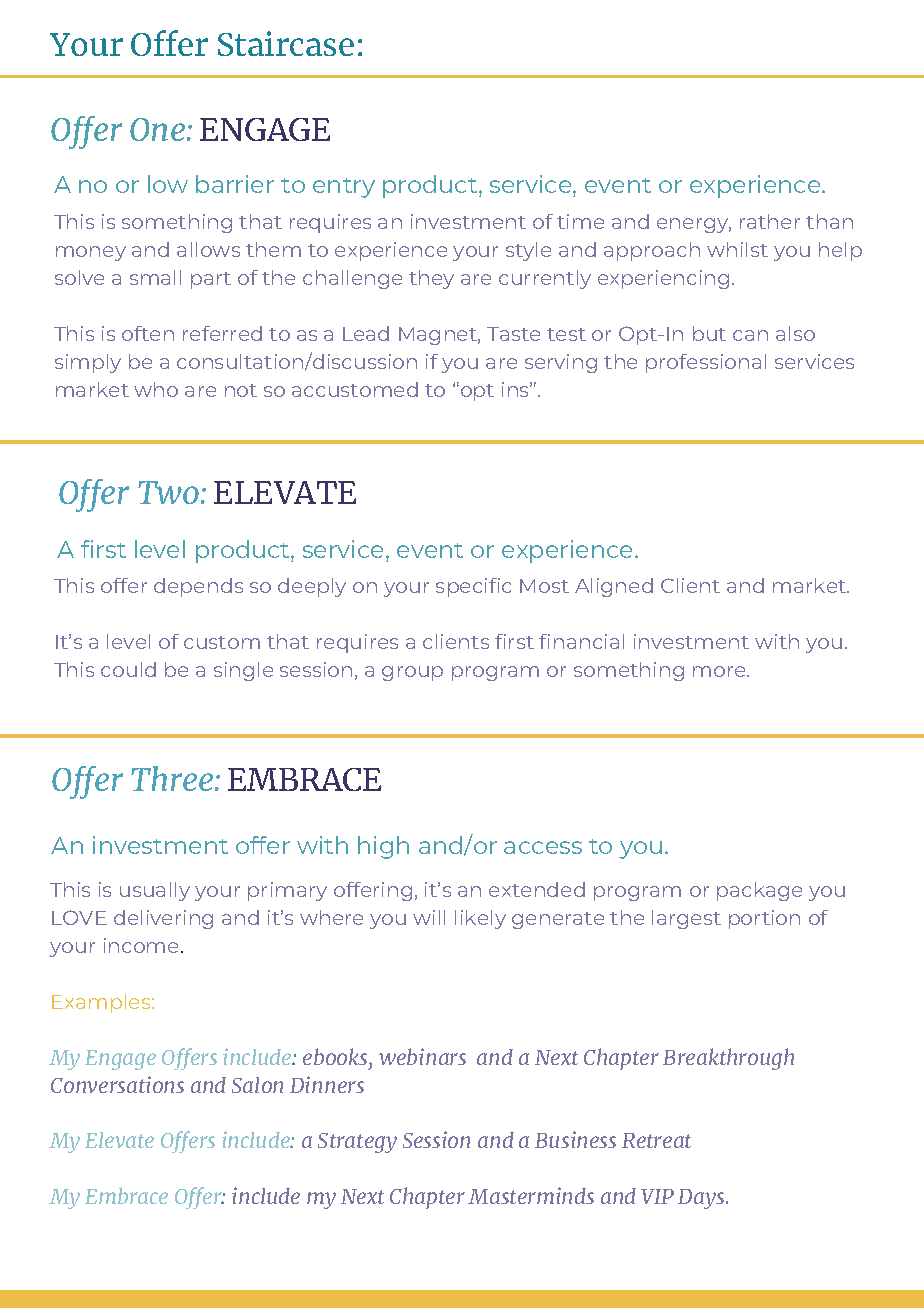 The width and height of the image is (924, 1308). I want to click on Conversations, so click(117, 1084).
